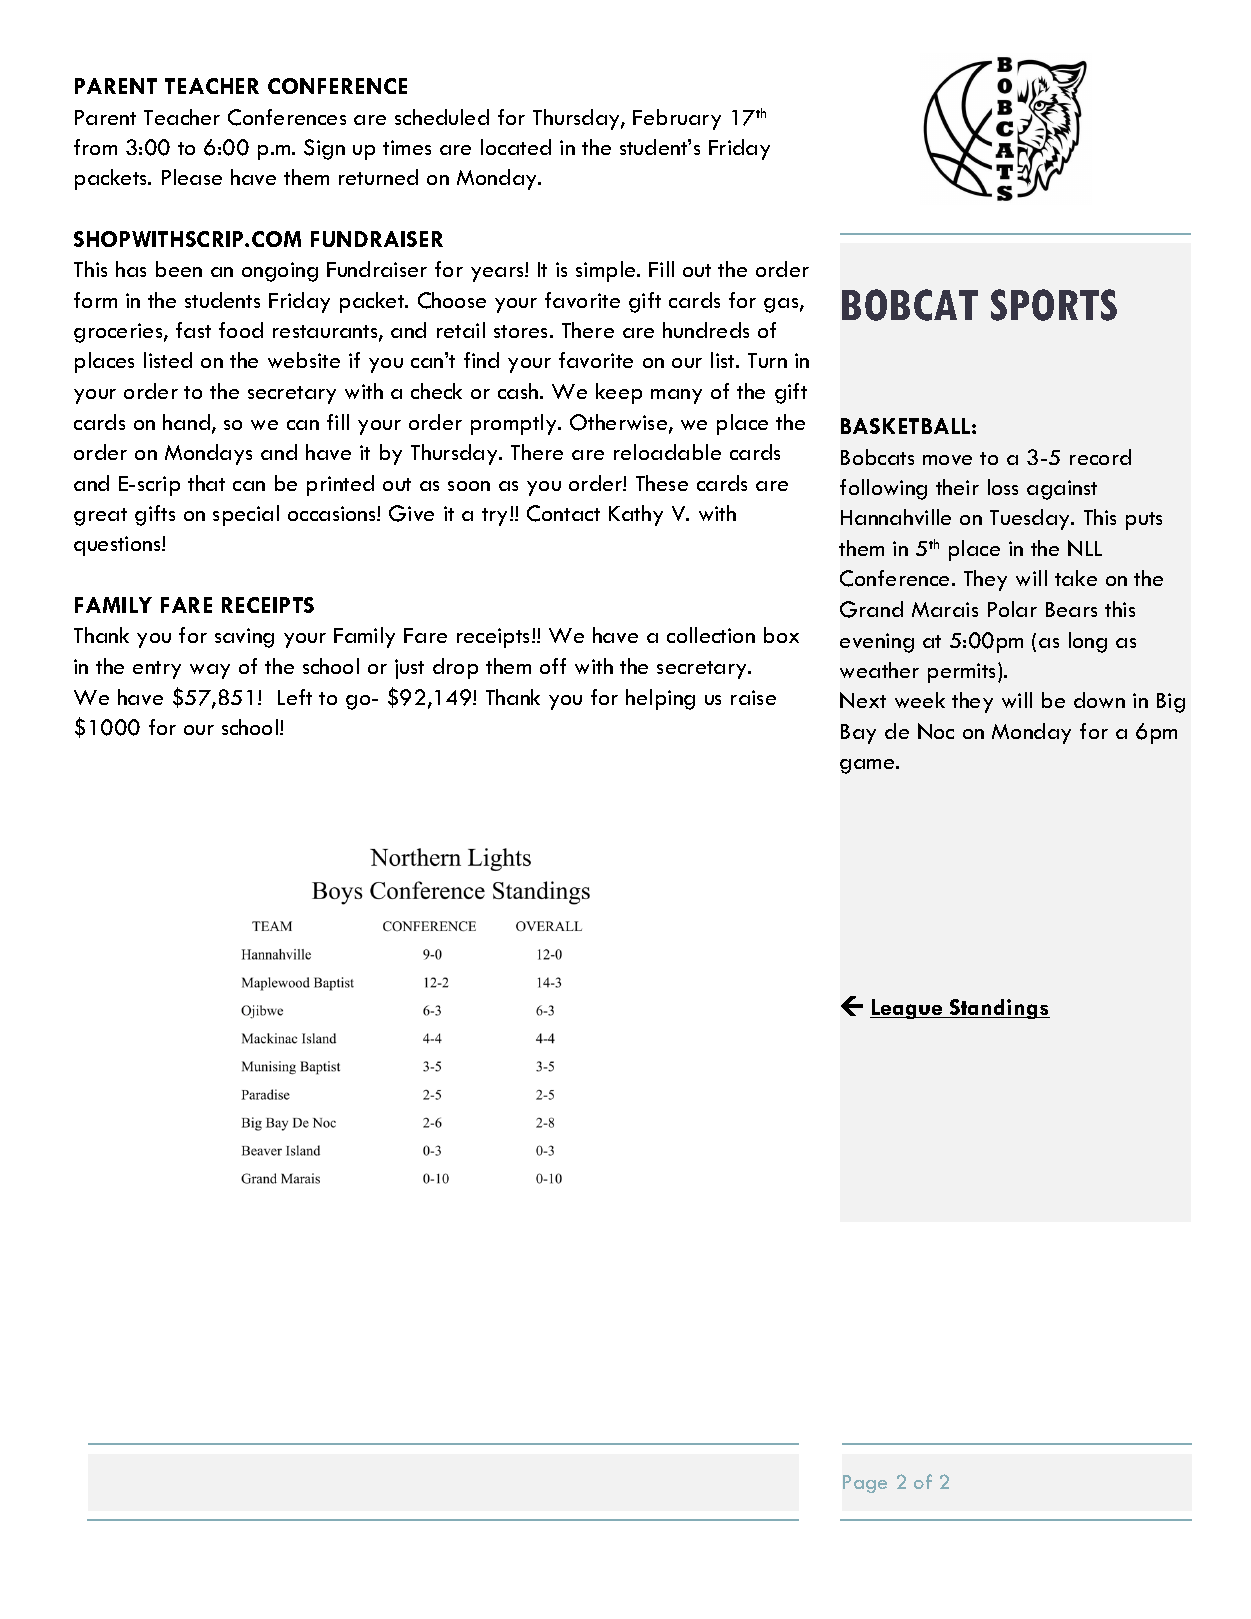  Describe the element at coordinates (936, 731) in the document. I see `Noc` at that location.
